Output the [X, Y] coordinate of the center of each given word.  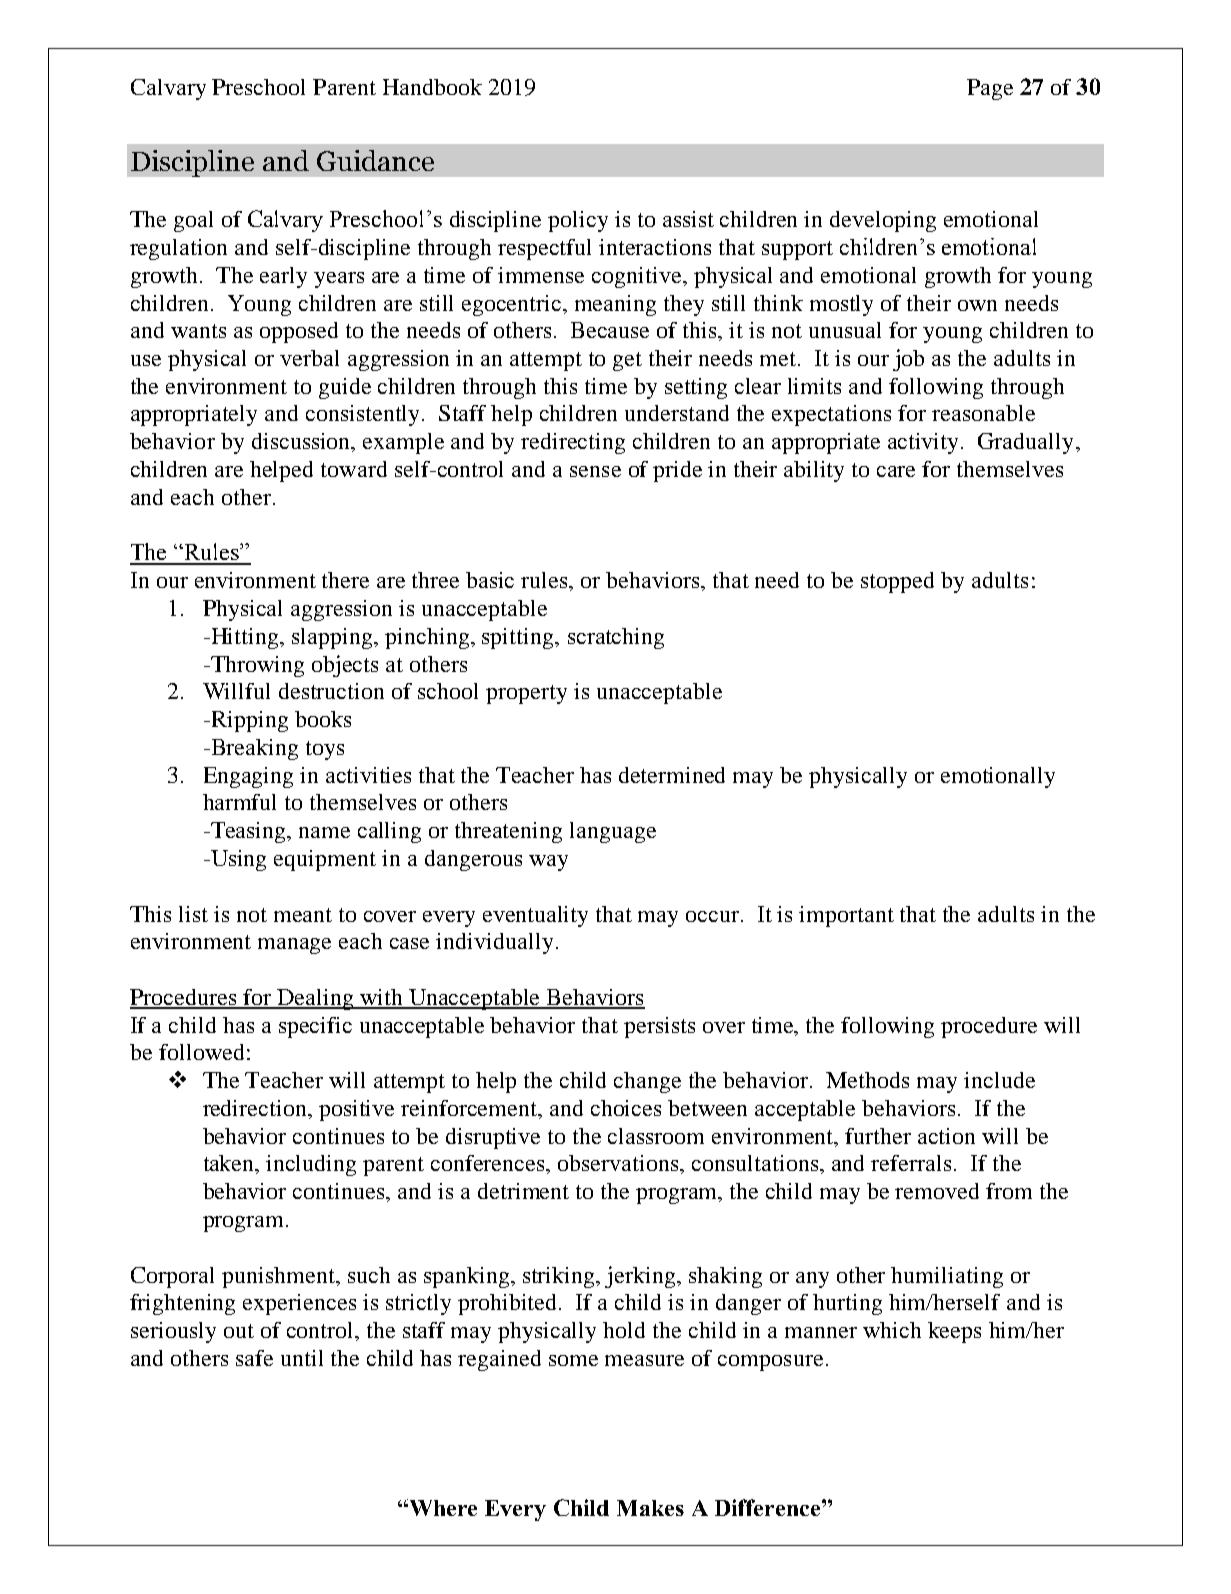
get [627, 361]
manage [294, 946]
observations [619, 1163]
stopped [897, 582]
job [908, 360]
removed [937, 1191]
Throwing [256, 666]
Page [990, 89]
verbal [309, 358]
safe [254, 1358]
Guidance [375, 160]
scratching [616, 638]
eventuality [535, 916]
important [846, 916]
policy [578, 221]
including [311, 1165]
